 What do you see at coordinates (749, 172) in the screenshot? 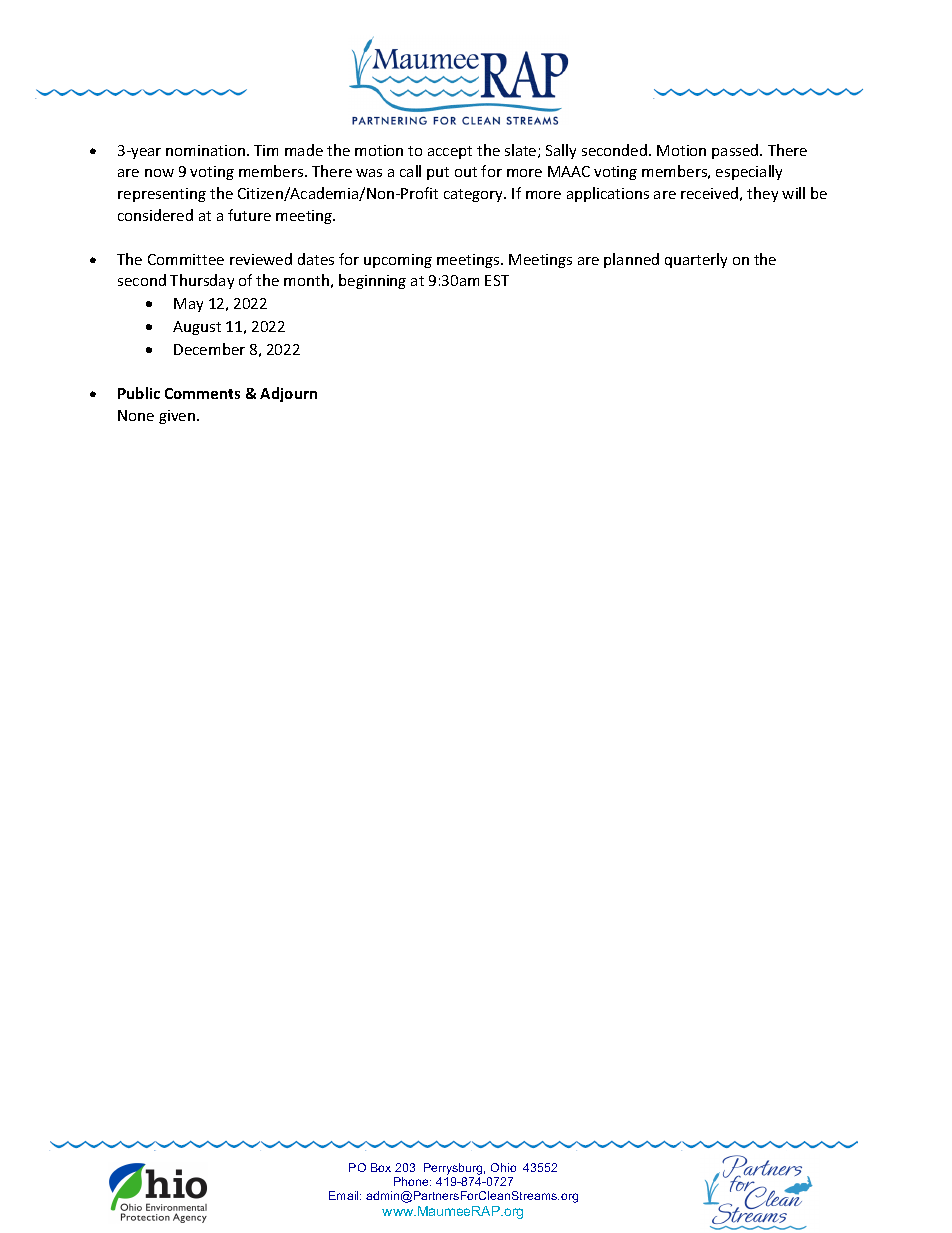
I see `especially` at bounding box center [749, 172].
